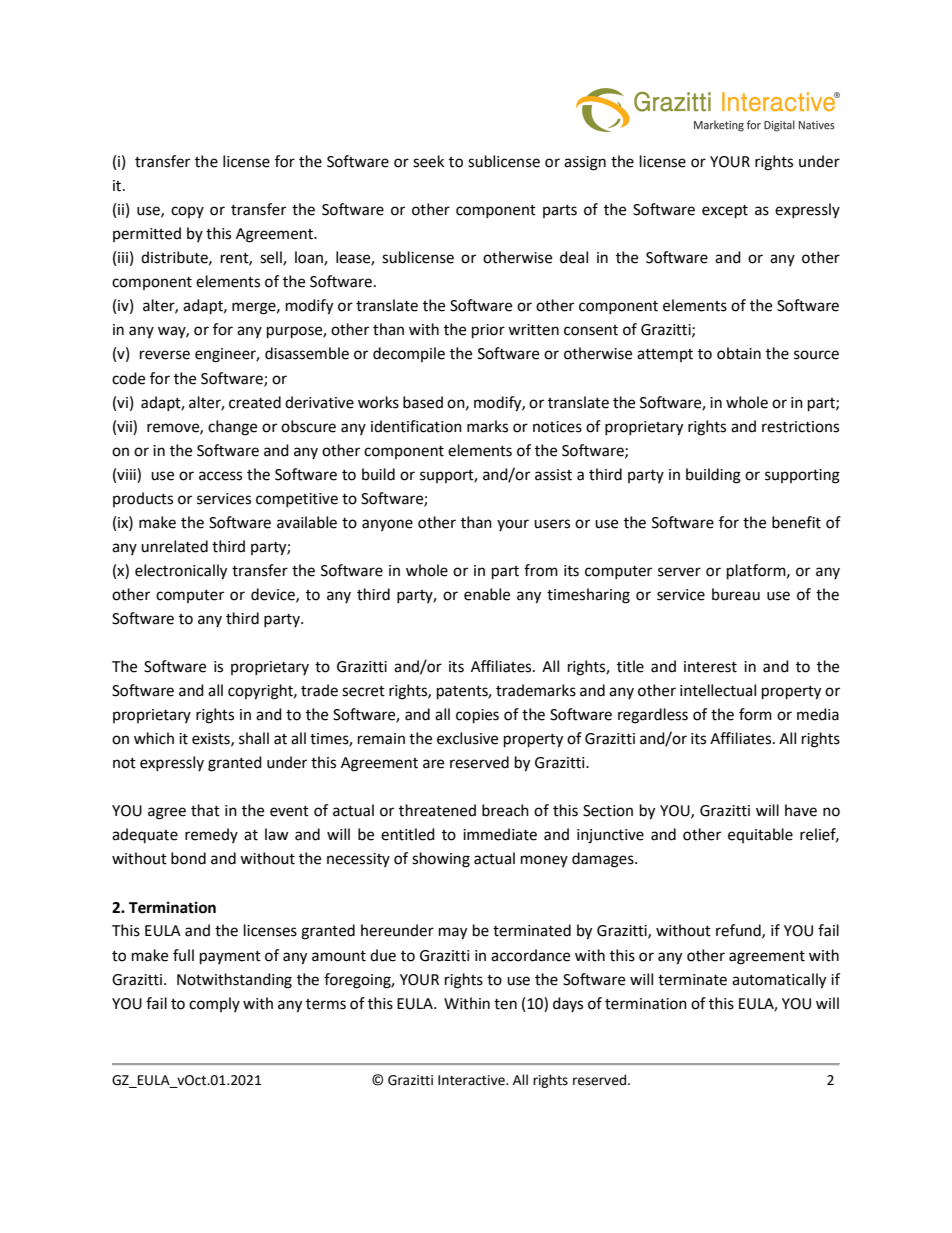 This screenshot has height=1233, width=952. What do you see at coordinates (779, 981) in the screenshot?
I see `automatically` at bounding box center [779, 981].
